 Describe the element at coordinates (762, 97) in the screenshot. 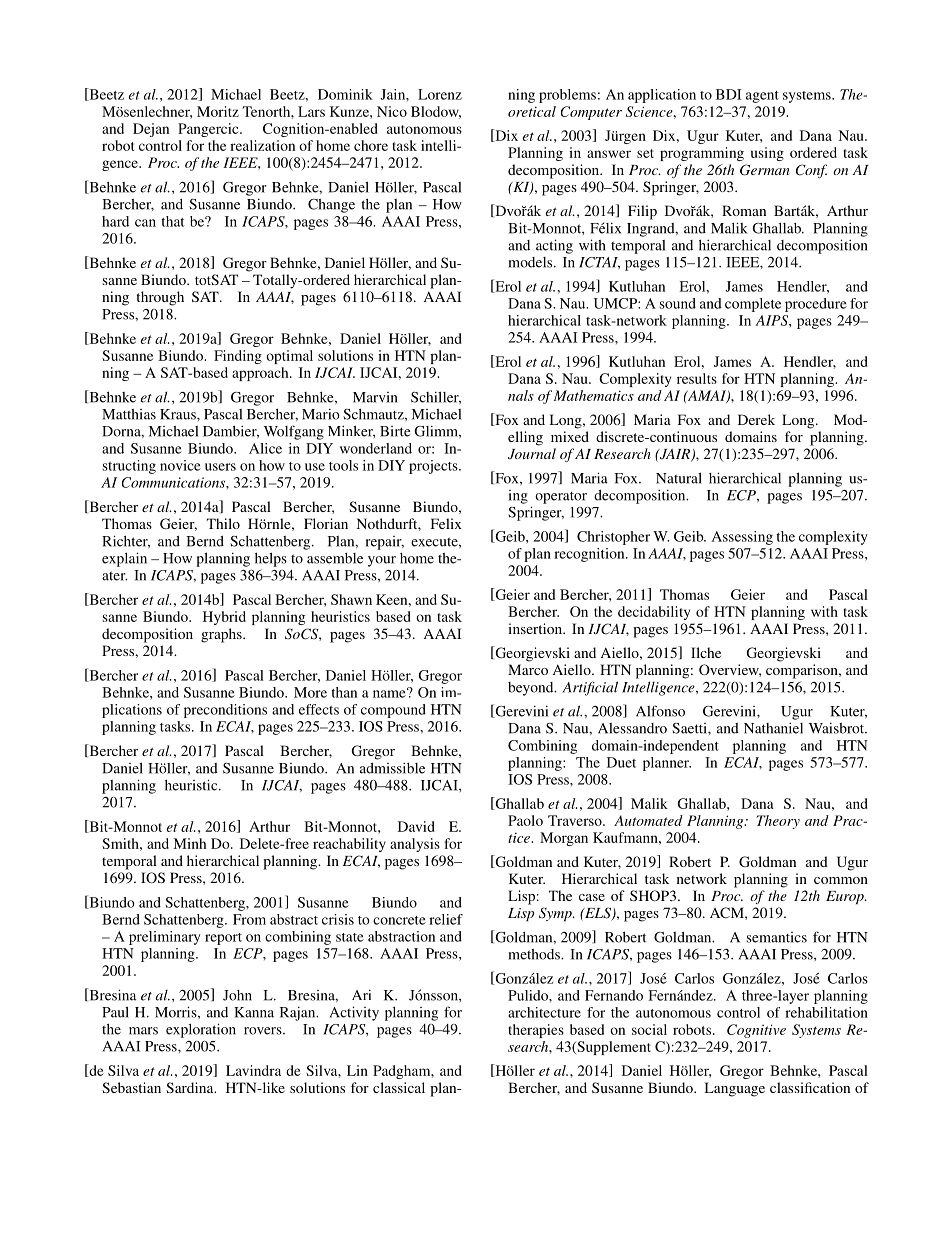

I see `agent` at that location.
